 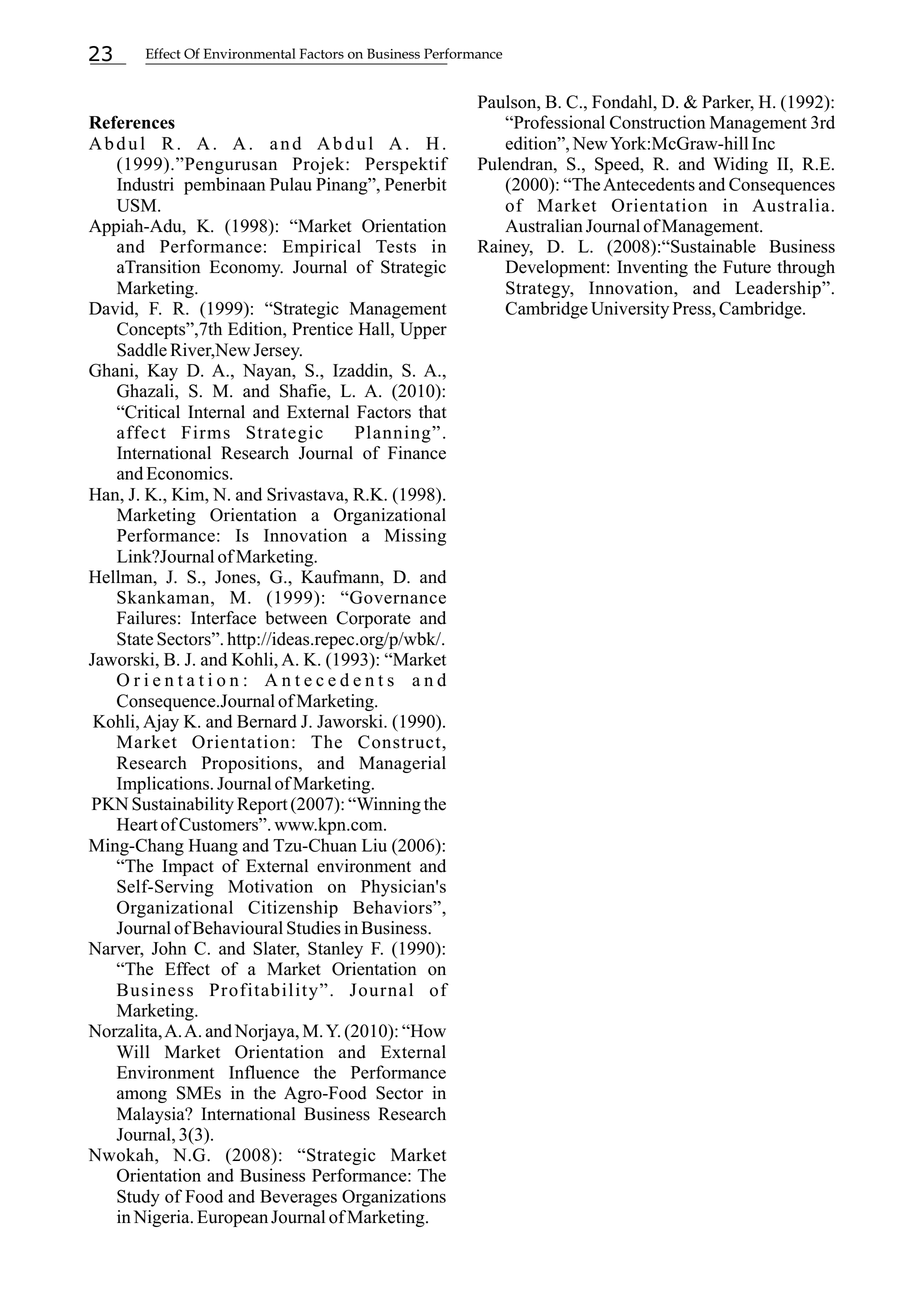 What do you see at coordinates (163, 1218) in the page?
I see `Nigeria` at bounding box center [163, 1218].
